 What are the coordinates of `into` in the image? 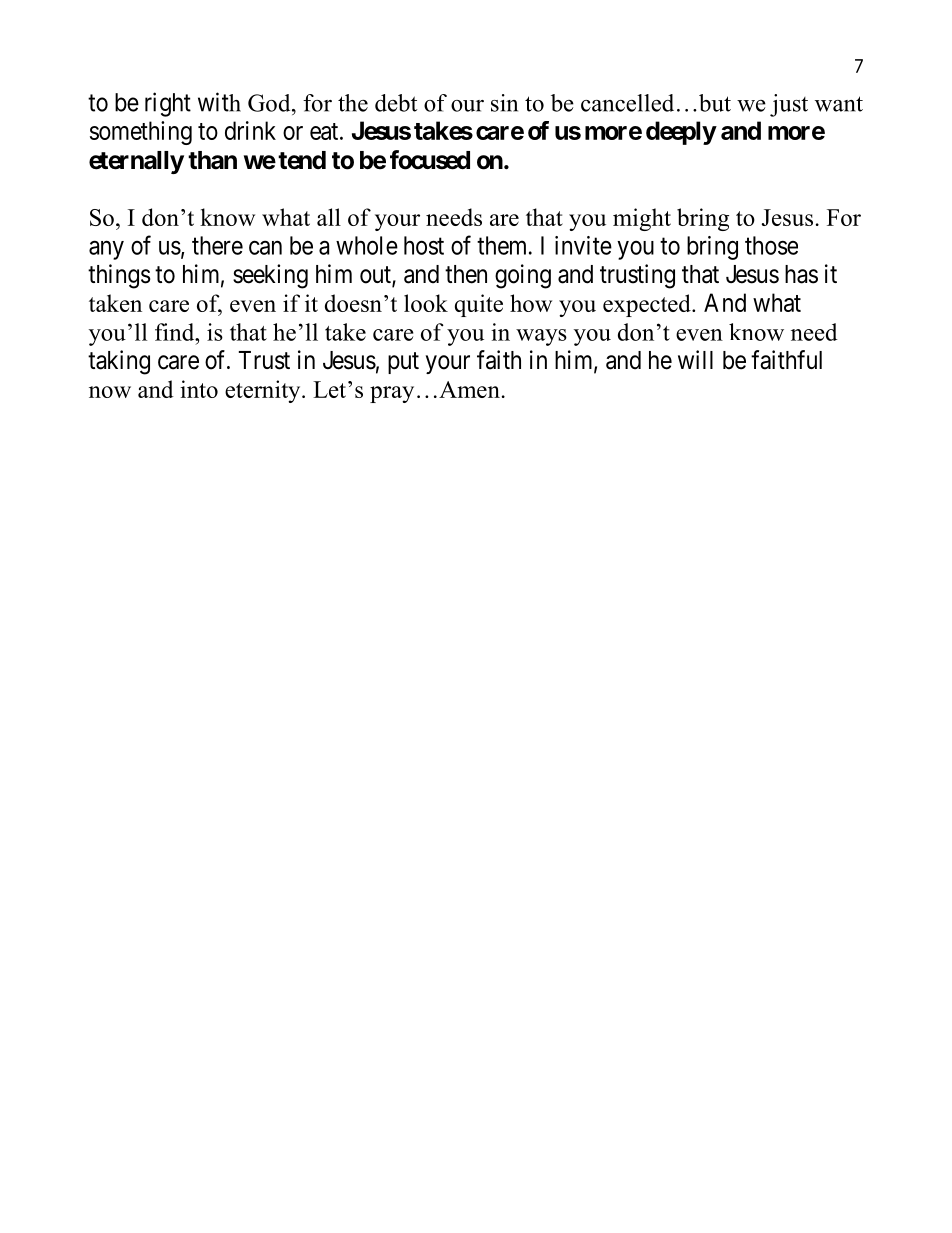 It's located at (199, 389).
